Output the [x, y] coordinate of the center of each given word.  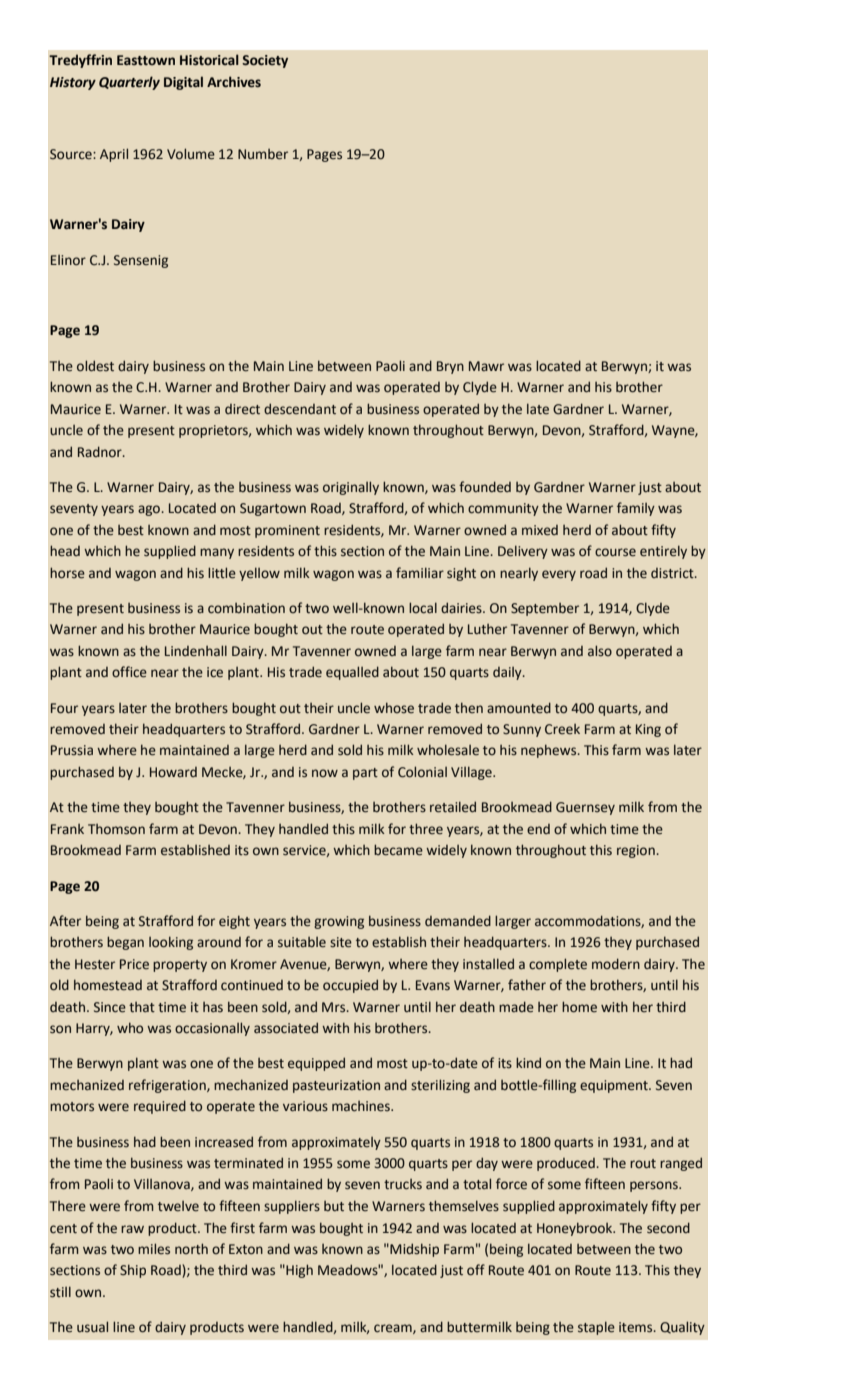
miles [154, 1249]
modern [616, 964]
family [636, 509]
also [600, 651]
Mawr [486, 366]
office [129, 672]
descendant [300, 409]
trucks [403, 1184]
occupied [350, 986]
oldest [95, 366]
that [142, 1007]
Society [265, 61]
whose [394, 708]
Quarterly [129, 83]
